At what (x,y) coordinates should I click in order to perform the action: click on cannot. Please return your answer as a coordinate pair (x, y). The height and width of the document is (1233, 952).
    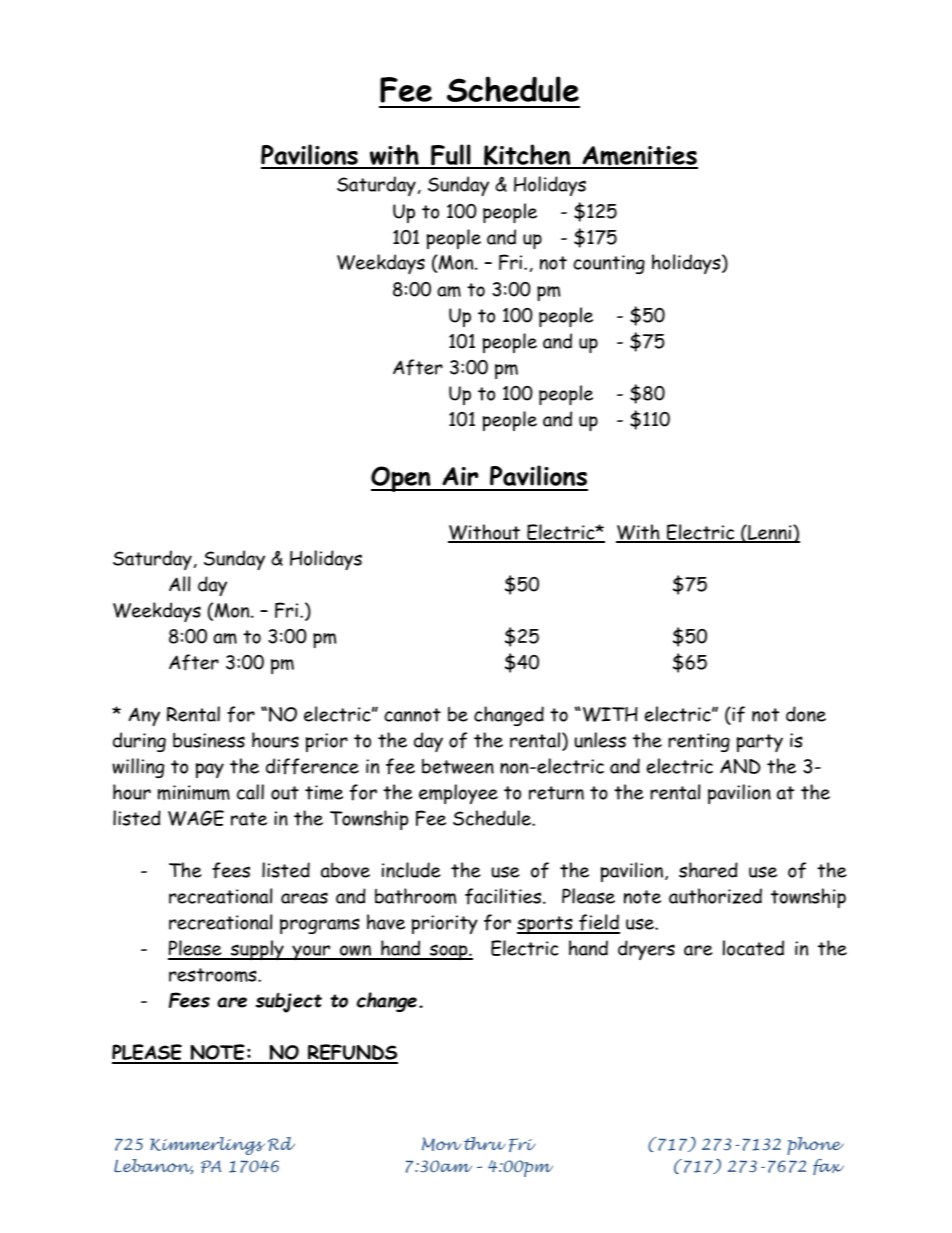
    Looking at the image, I should click on (412, 715).
